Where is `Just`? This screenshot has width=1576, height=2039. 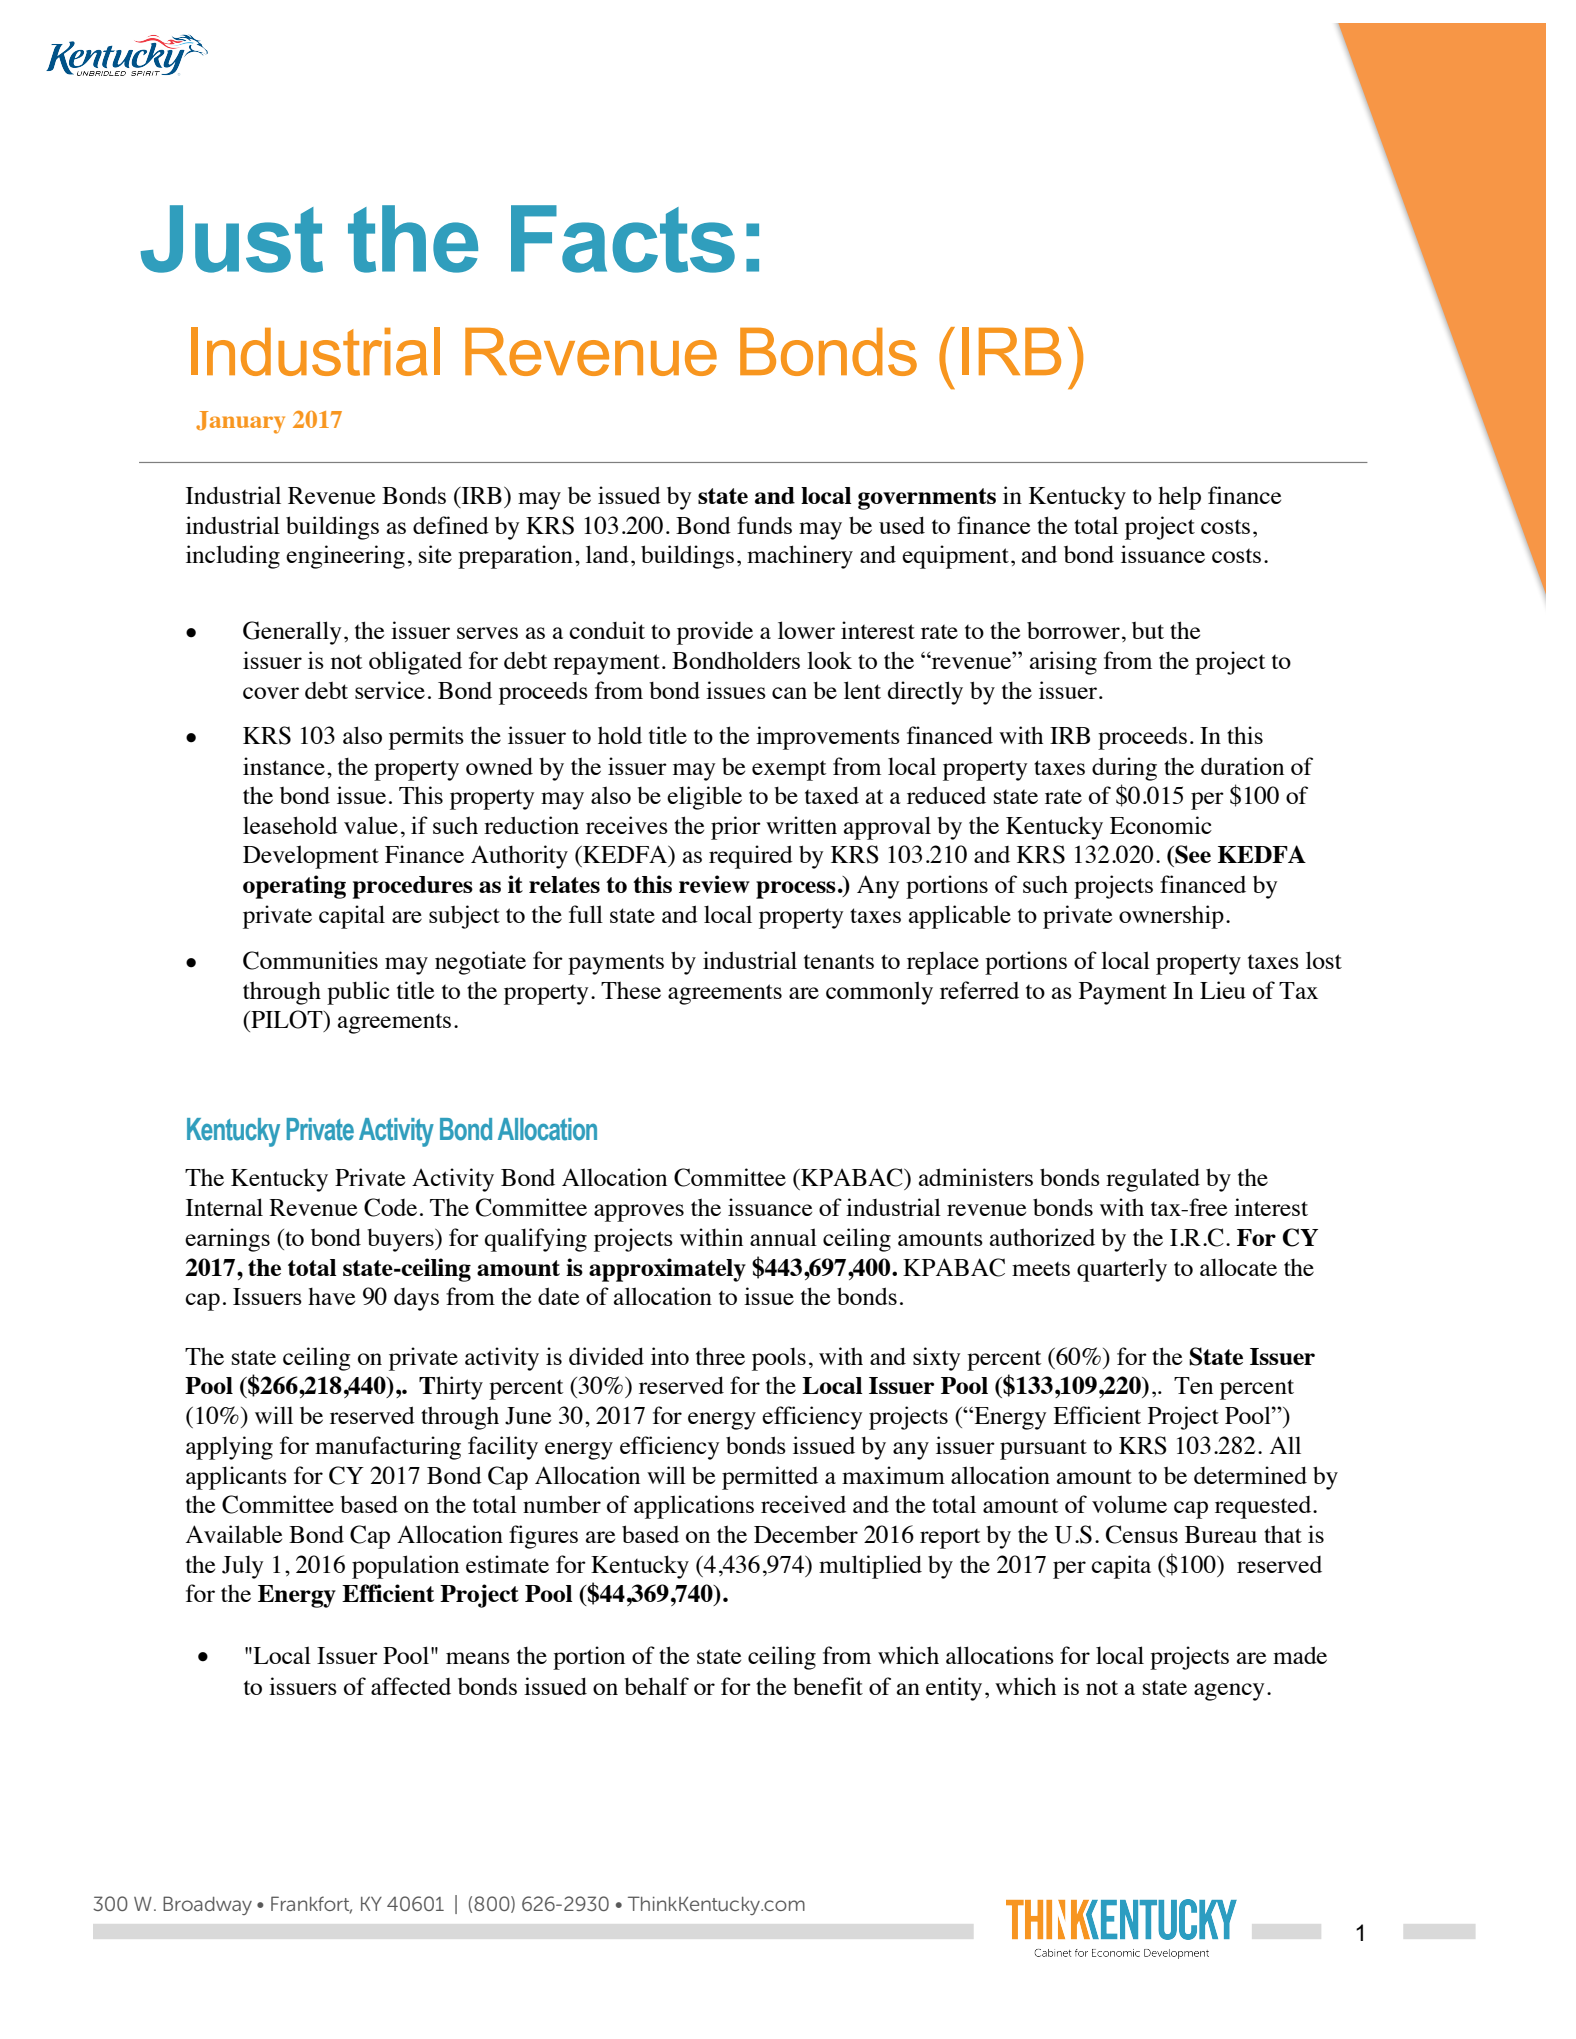 Just is located at coordinates (232, 239).
